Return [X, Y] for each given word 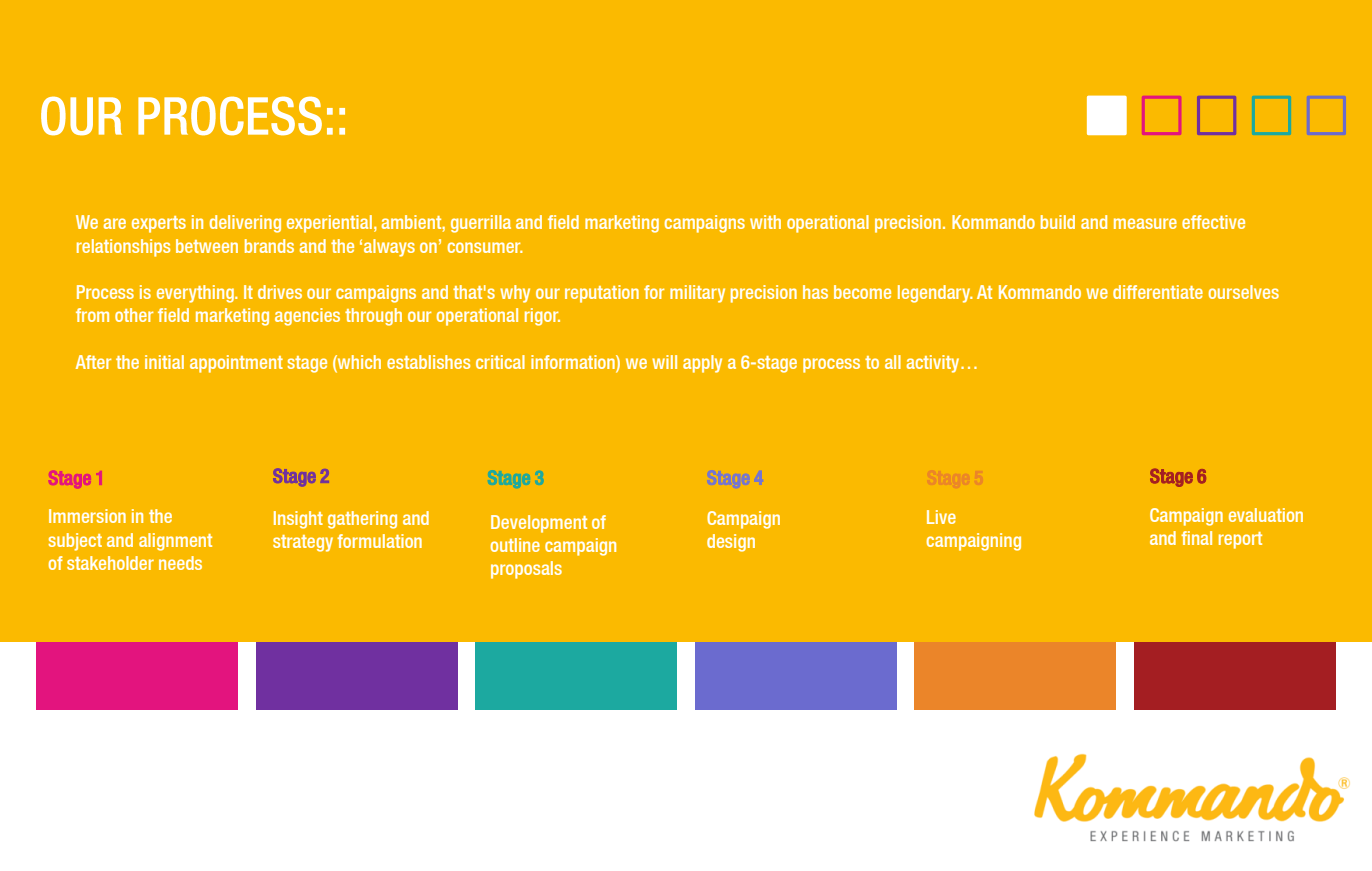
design [731, 543]
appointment [236, 364]
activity [934, 364]
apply [702, 364]
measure [1145, 223]
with [765, 222]
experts [159, 224]
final [1196, 538]
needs [180, 563]
